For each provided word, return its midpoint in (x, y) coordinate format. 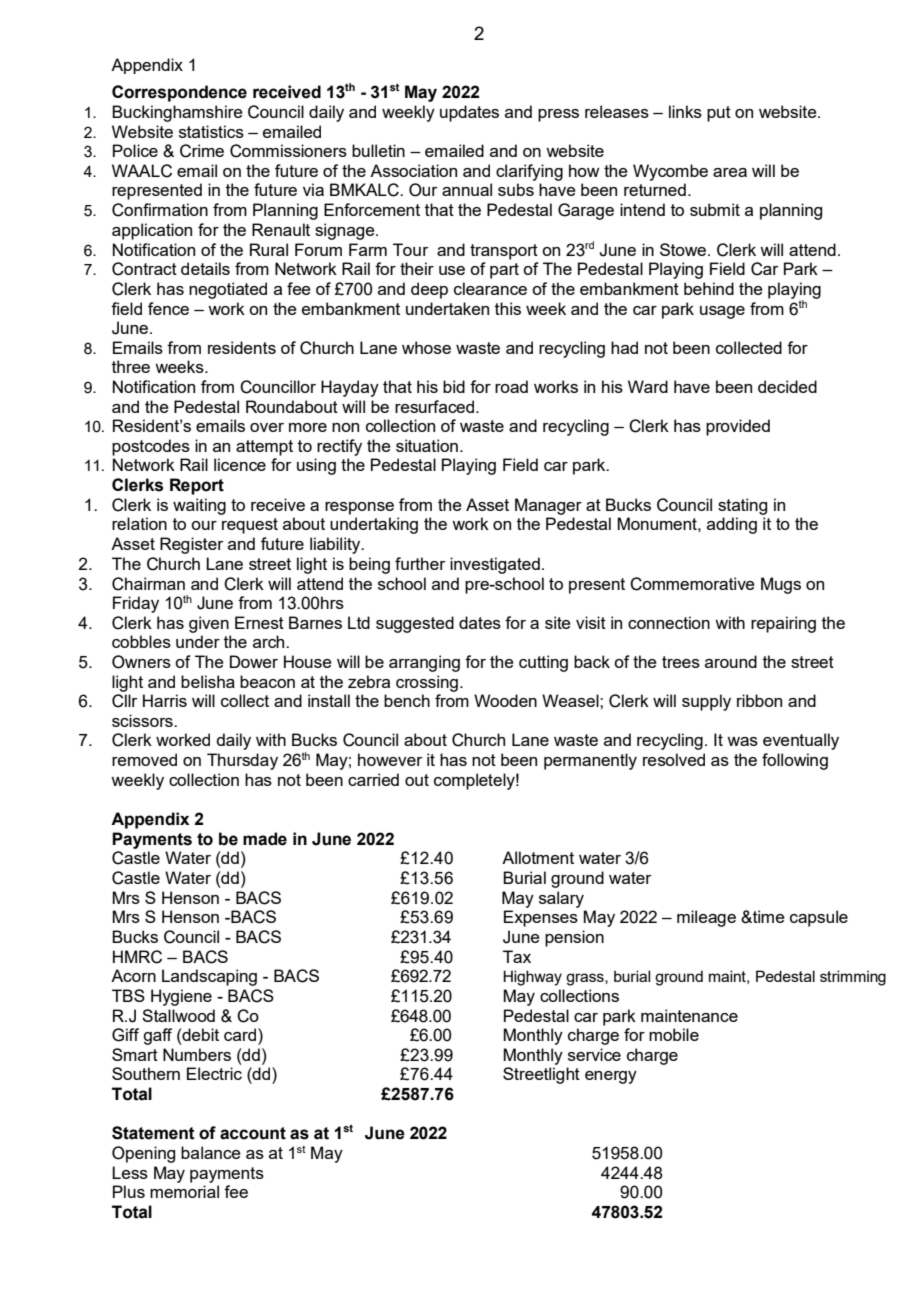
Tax (517, 956)
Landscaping (209, 977)
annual (467, 189)
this (508, 308)
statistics (211, 131)
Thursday (242, 761)
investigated (495, 565)
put (719, 114)
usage (722, 312)
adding (732, 525)
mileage (706, 918)
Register (192, 545)
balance (211, 1152)
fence (168, 308)
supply (706, 702)
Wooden (505, 700)
